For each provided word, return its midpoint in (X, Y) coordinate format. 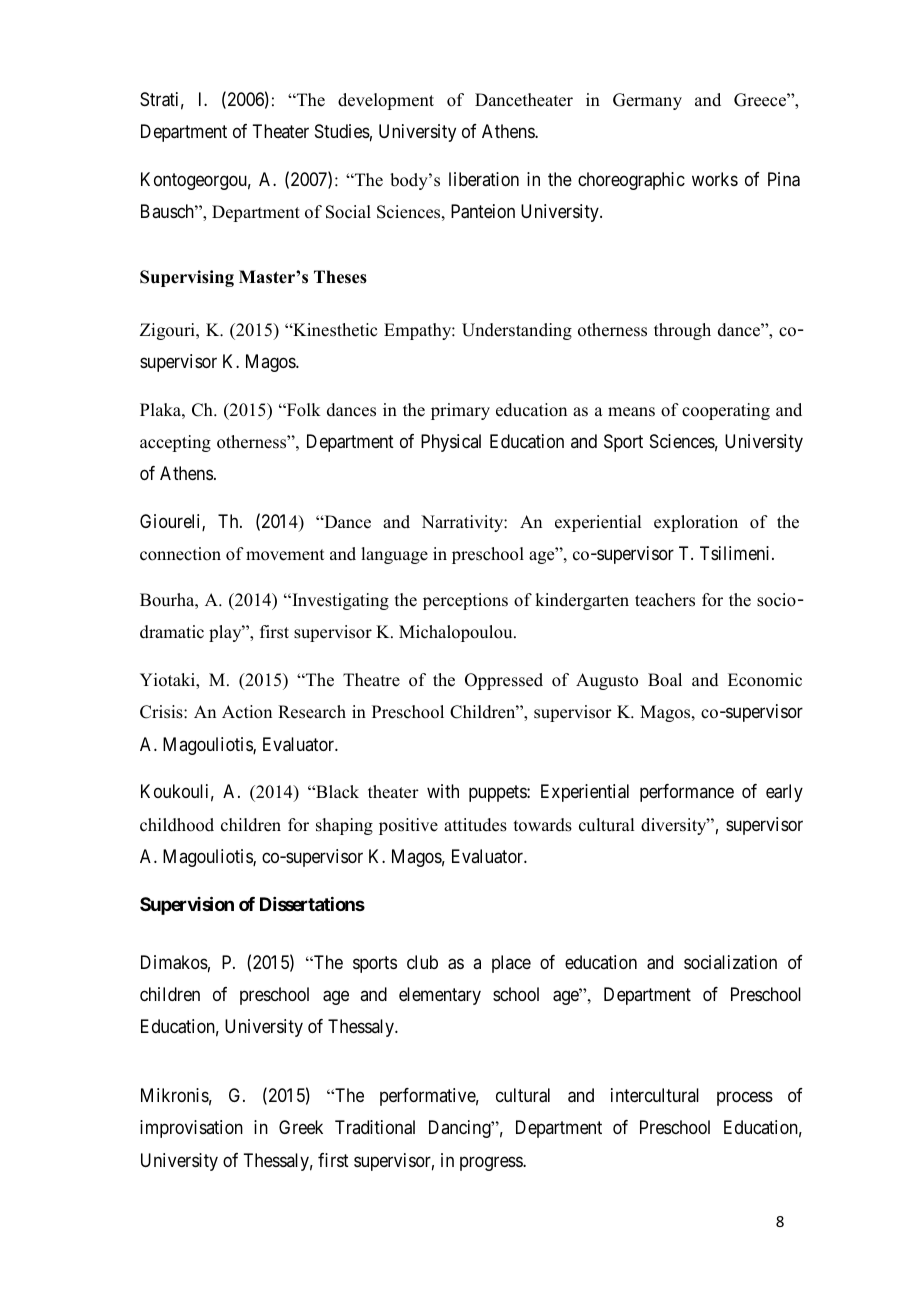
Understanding (517, 331)
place (511, 964)
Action (247, 712)
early (784, 793)
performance (687, 793)
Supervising (187, 278)
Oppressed (504, 681)
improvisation (191, 1129)
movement (285, 555)
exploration (696, 523)
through (682, 331)
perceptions (465, 601)
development (386, 101)
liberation (484, 179)
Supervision (187, 905)
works (715, 179)
